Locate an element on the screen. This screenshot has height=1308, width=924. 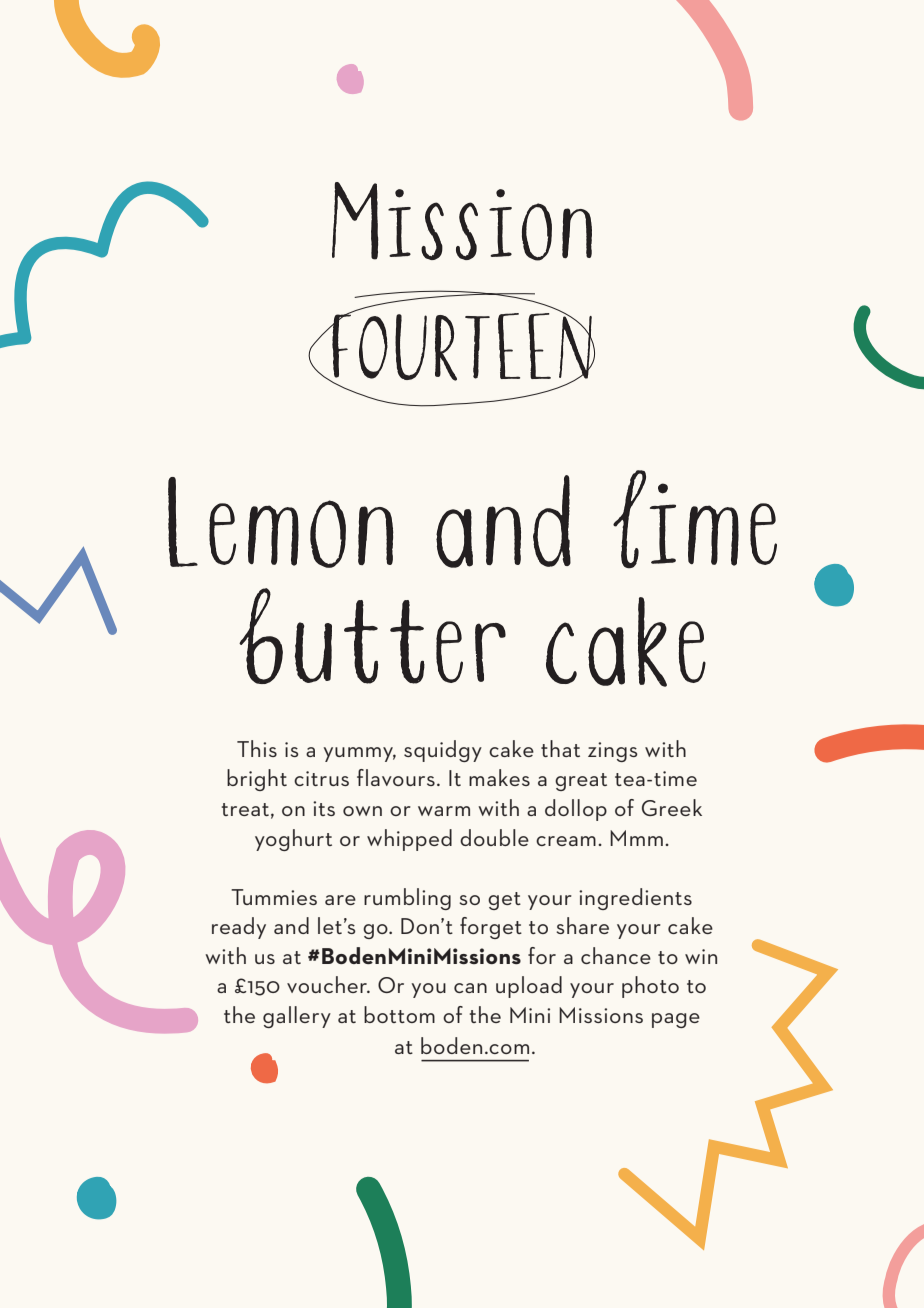
that is located at coordinates (560, 748).
